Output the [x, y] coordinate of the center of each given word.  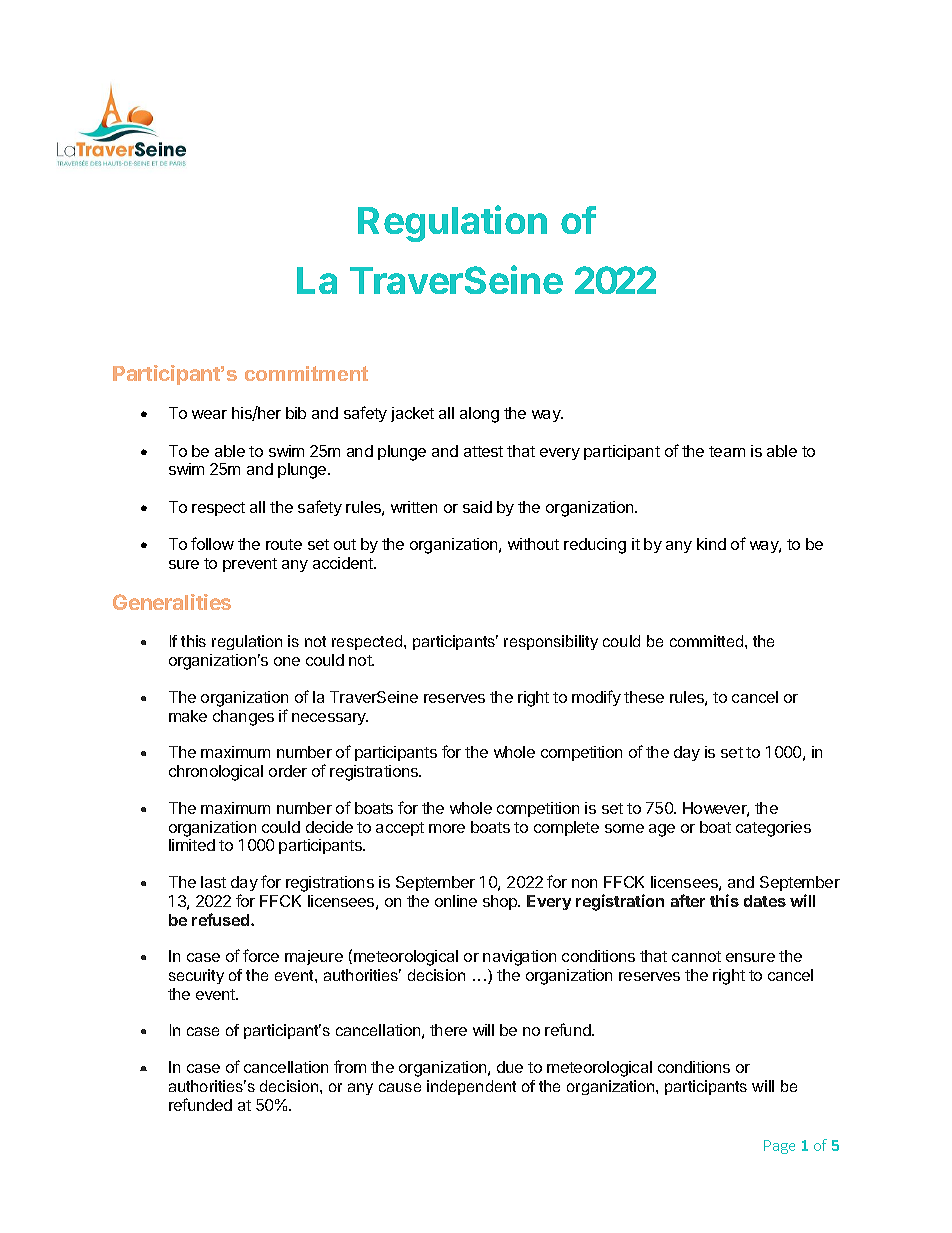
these [644, 697]
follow [212, 543]
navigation [519, 958]
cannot [696, 956]
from [350, 1066]
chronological [216, 773]
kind [711, 544]
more [447, 828]
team [727, 451]
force [261, 955]
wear [209, 414]
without [533, 544]
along [479, 415]
